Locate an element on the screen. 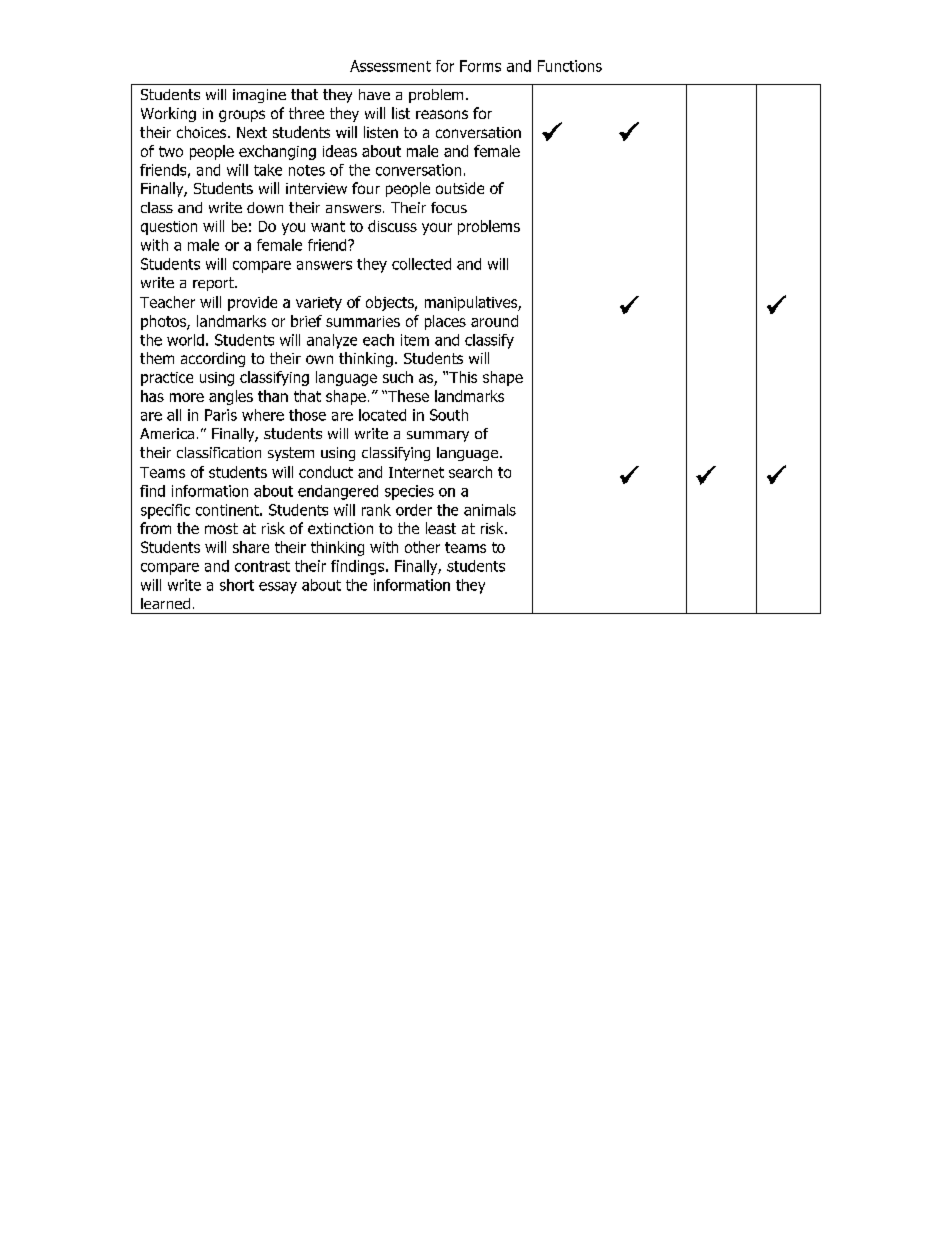  discuss is located at coordinates (392, 226).
